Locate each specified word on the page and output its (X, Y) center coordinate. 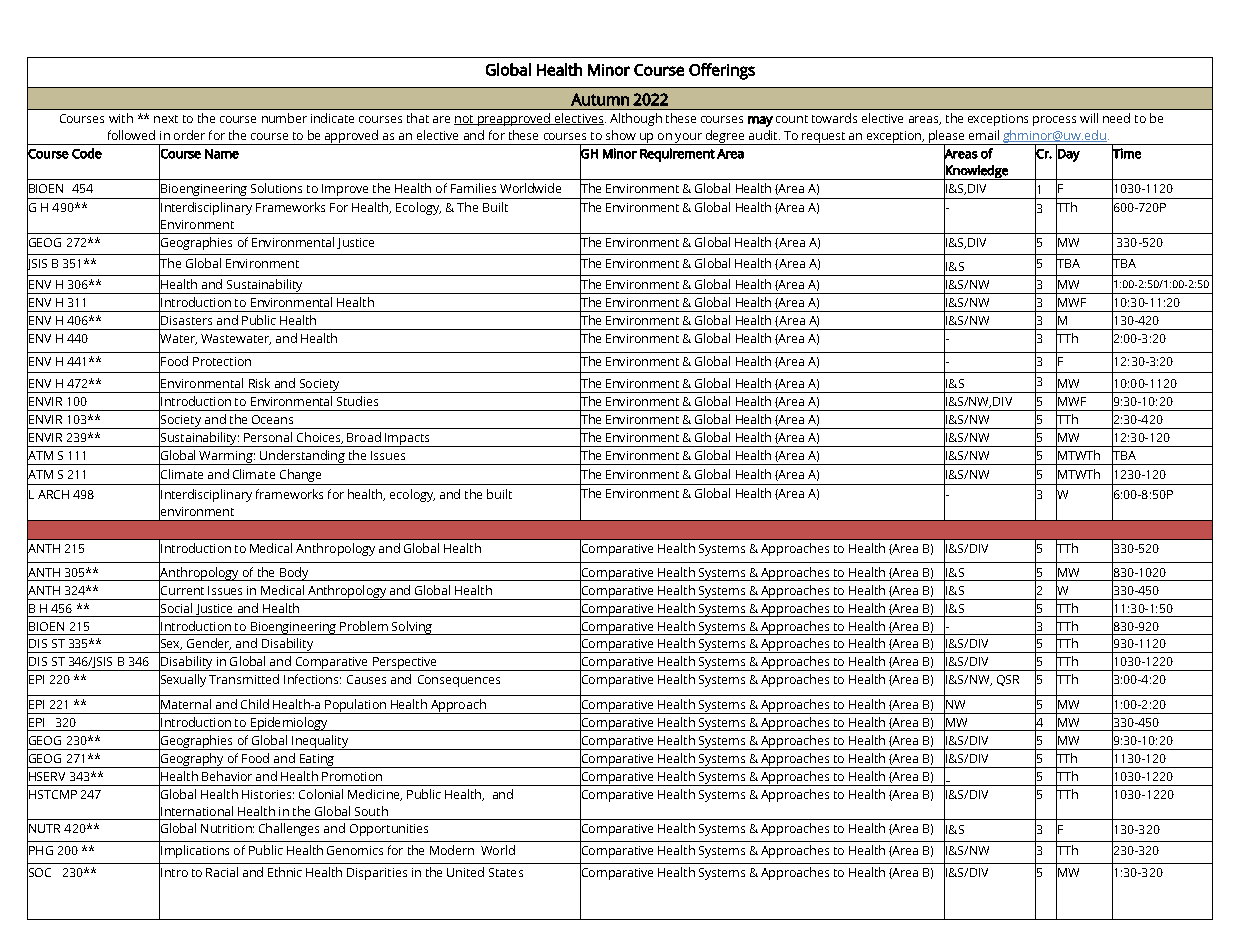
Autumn (600, 99)
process (1054, 121)
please (947, 138)
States (506, 872)
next (166, 119)
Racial (222, 872)
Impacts (407, 440)
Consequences (459, 681)
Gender (209, 644)
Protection (222, 361)
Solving (412, 628)
